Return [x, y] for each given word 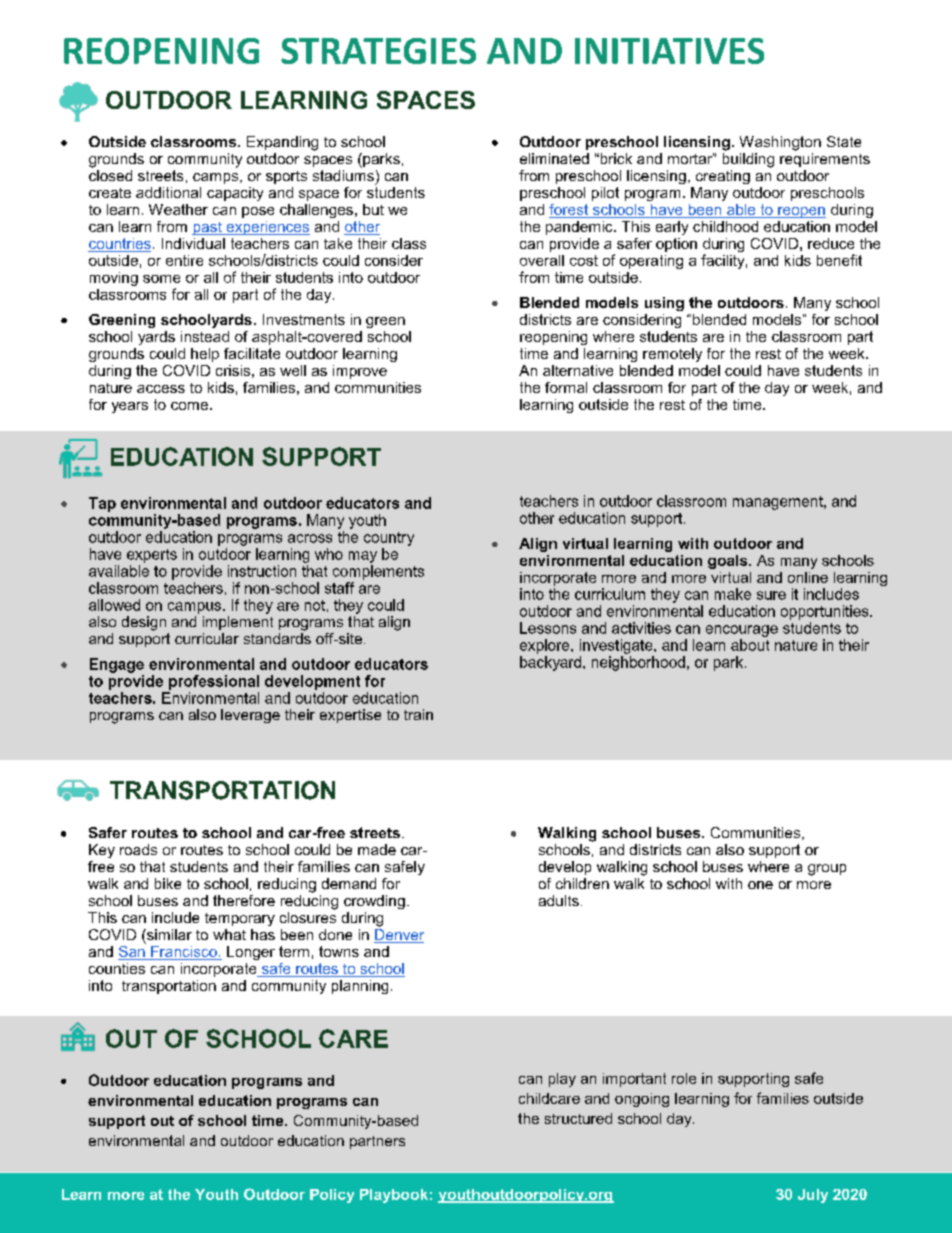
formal [566, 387]
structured [578, 1118]
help [205, 355]
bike [168, 883]
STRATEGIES [378, 51]
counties [117, 968]
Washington [780, 143]
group [827, 870]
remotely [672, 355]
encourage [742, 631]
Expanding [282, 143]
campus [194, 608]
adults [559, 900]
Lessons [548, 628]
